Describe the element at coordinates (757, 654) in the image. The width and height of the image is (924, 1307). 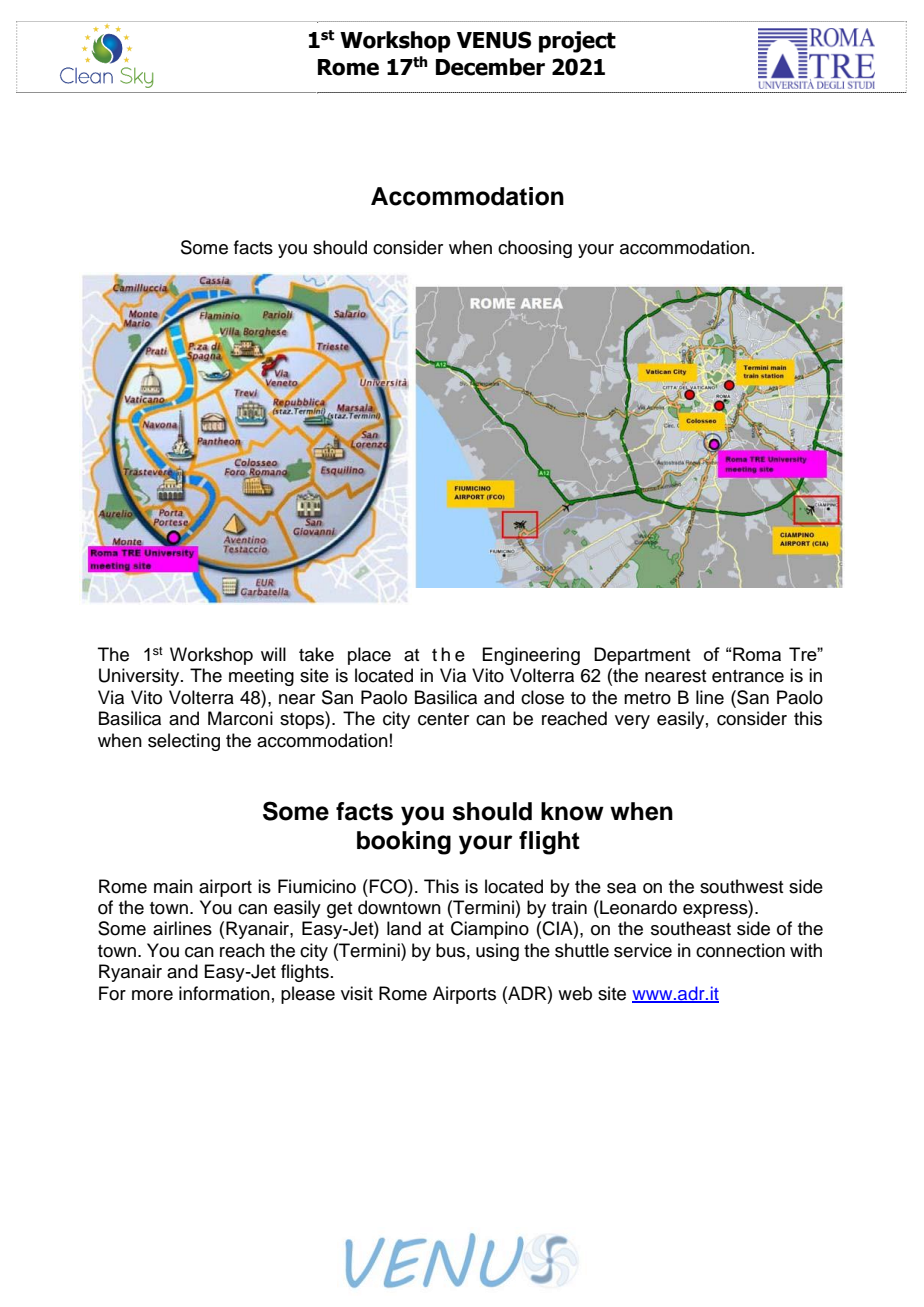
I see `Roma` at that location.
